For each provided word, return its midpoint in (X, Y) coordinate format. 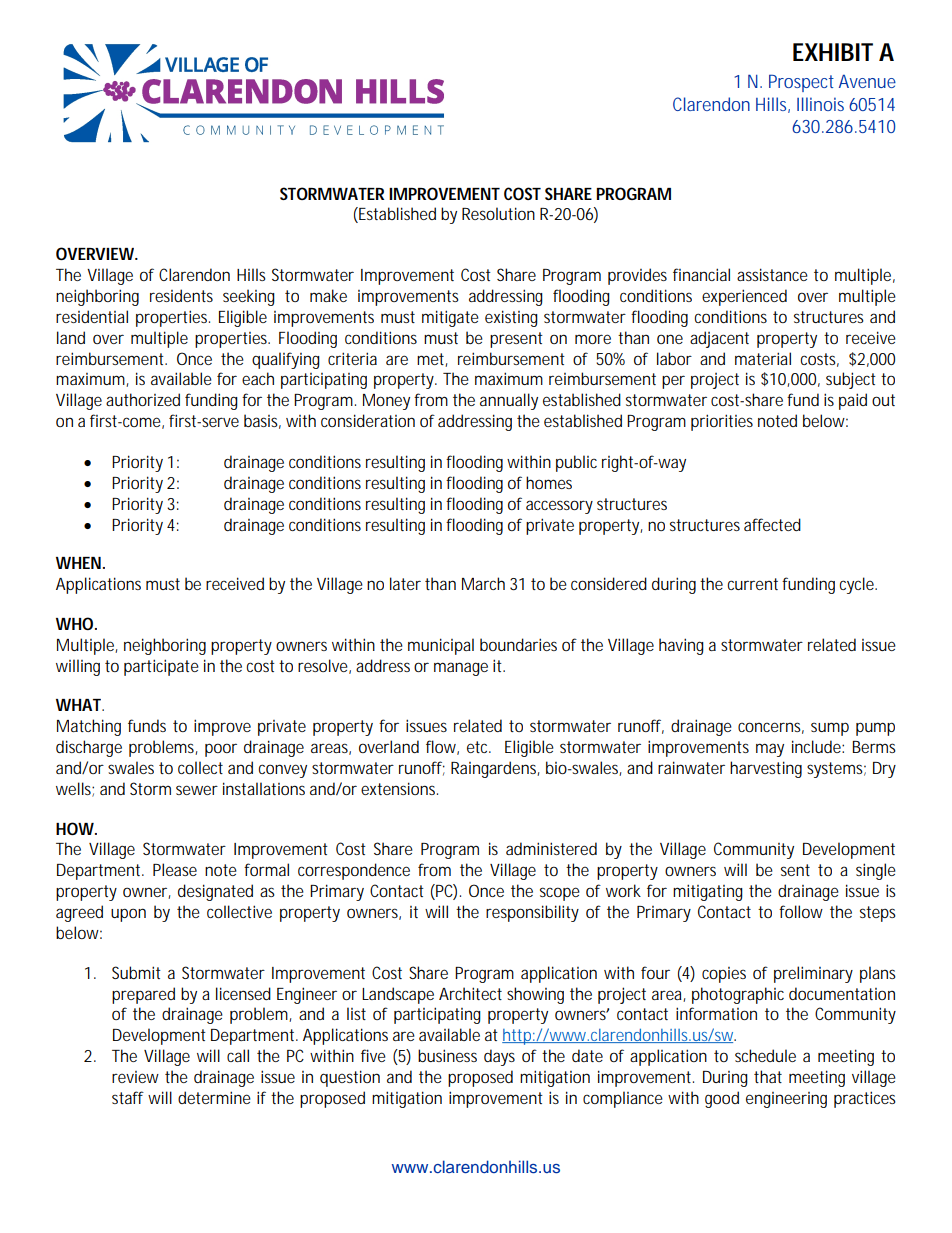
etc (479, 747)
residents (181, 295)
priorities (722, 422)
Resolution (498, 213)
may (770, 750)
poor (221, 750)
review (135, 1077)
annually (509, 401)
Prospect (801, 83)
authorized (143, 399)
